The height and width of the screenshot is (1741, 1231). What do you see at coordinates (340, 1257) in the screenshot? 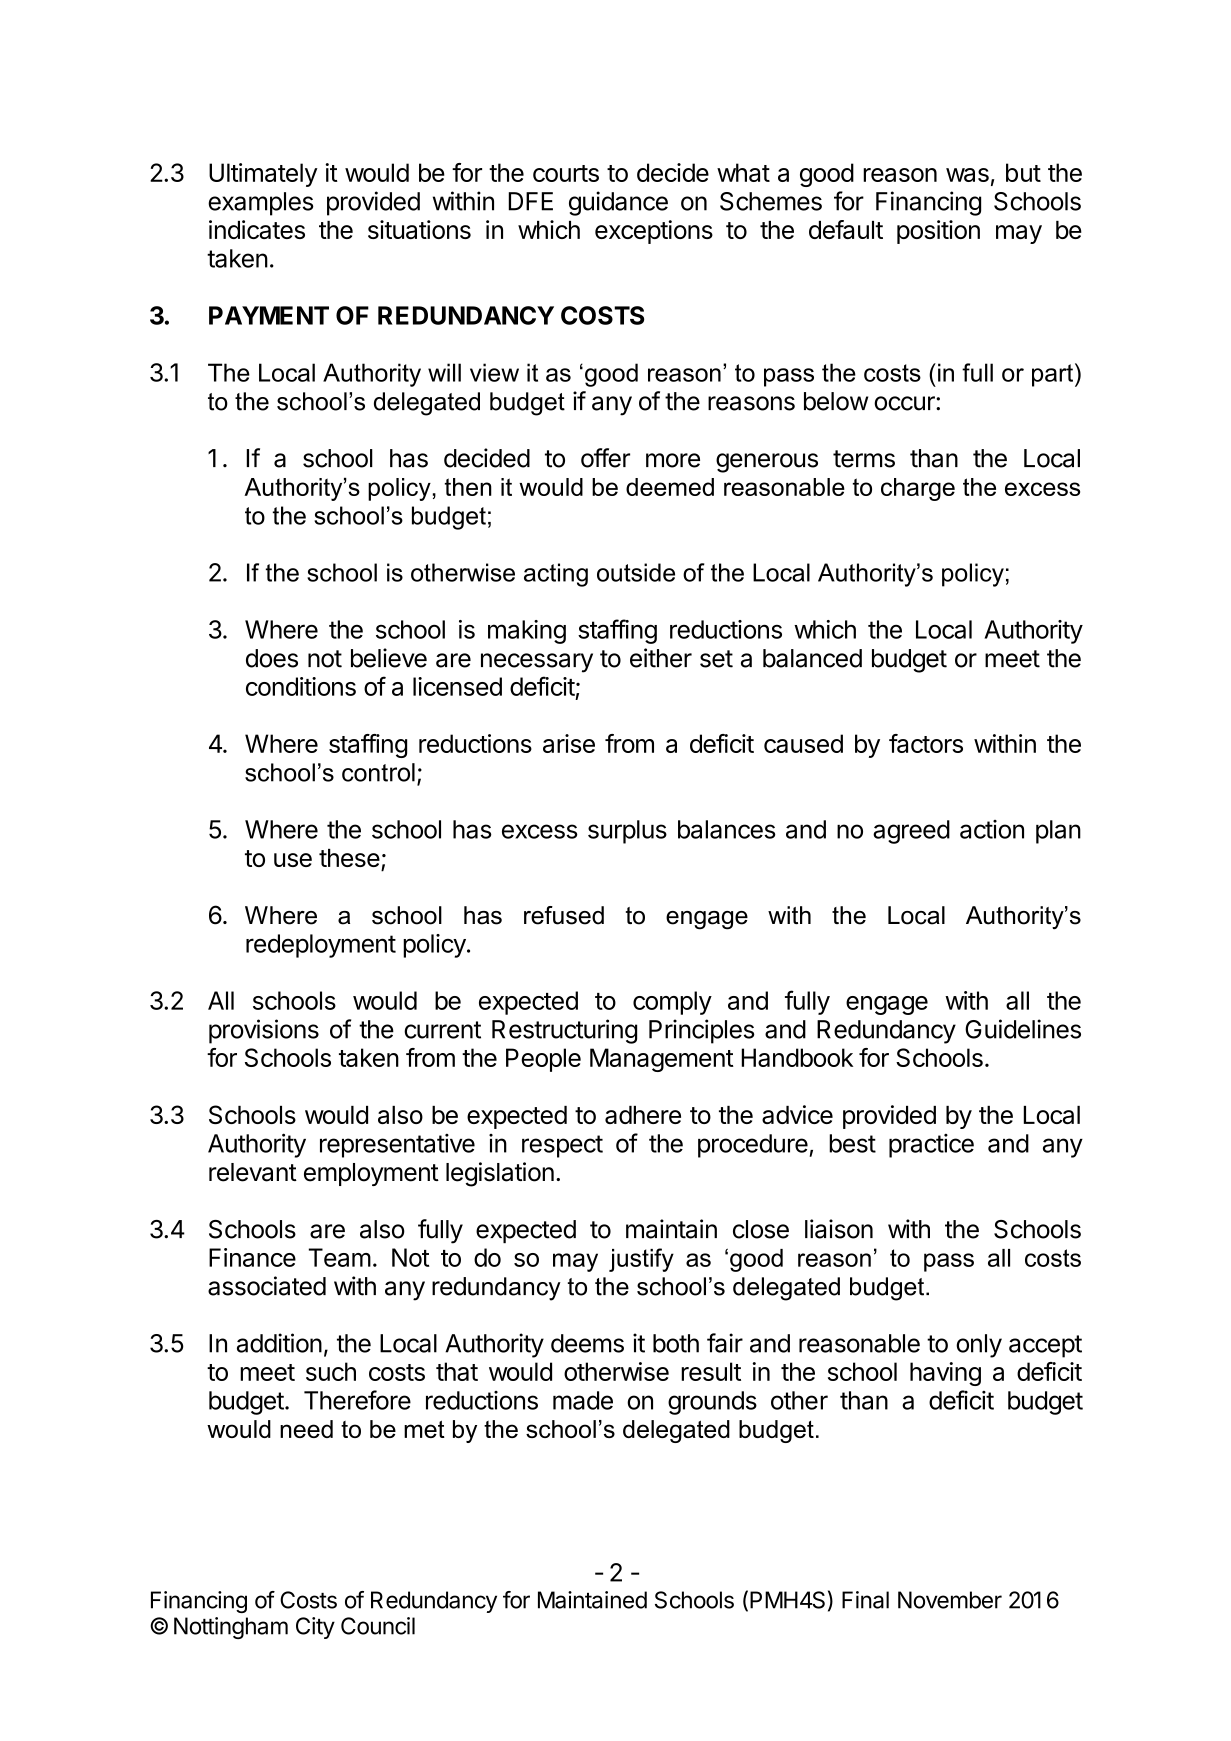
I see `Team` at bounding box center [340, 1257].
